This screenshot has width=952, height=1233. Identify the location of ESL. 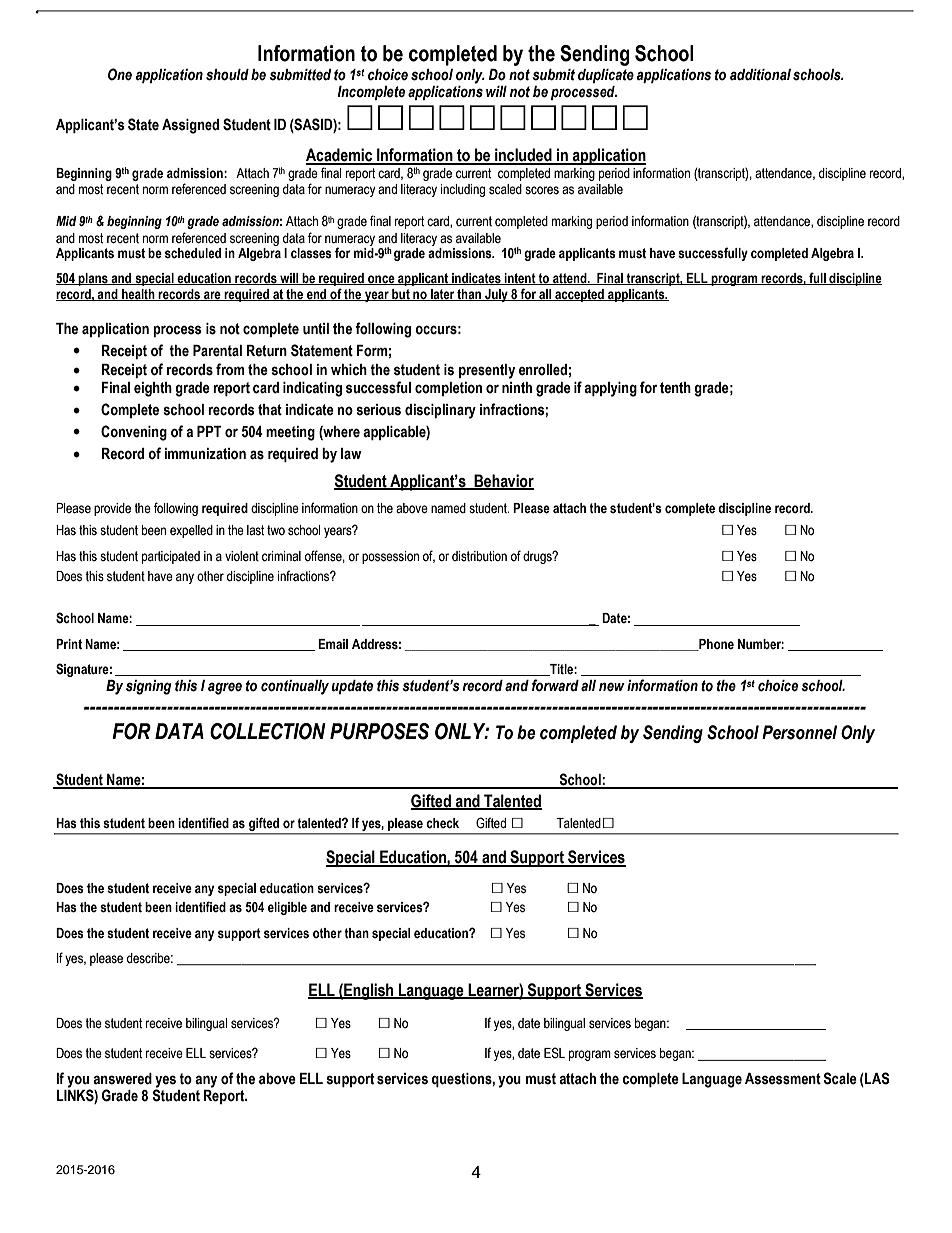
(554, 1053).
